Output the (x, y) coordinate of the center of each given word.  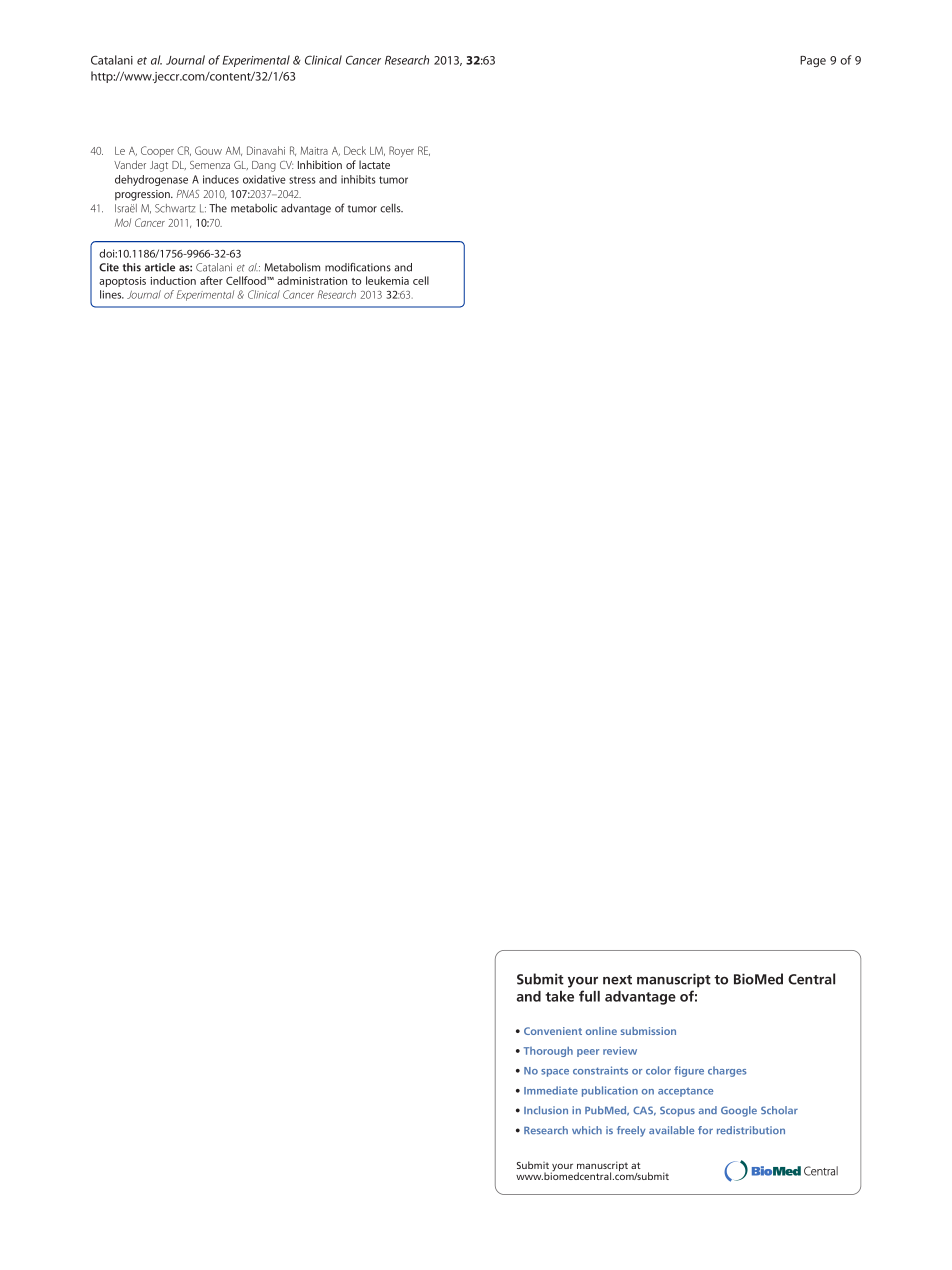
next (617, 980)
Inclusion (546, 1110)
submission (648, 1031)
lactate (374, 164)
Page (813, 61)
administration (312, 280)
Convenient (553, 1031)
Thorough (548, 1051)
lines (112, 294)
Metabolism (292, 267)
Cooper (157, 151)
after (211, 280)
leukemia (387, 280)
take (559, 996)
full (589, 996)
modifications (358, 267)
